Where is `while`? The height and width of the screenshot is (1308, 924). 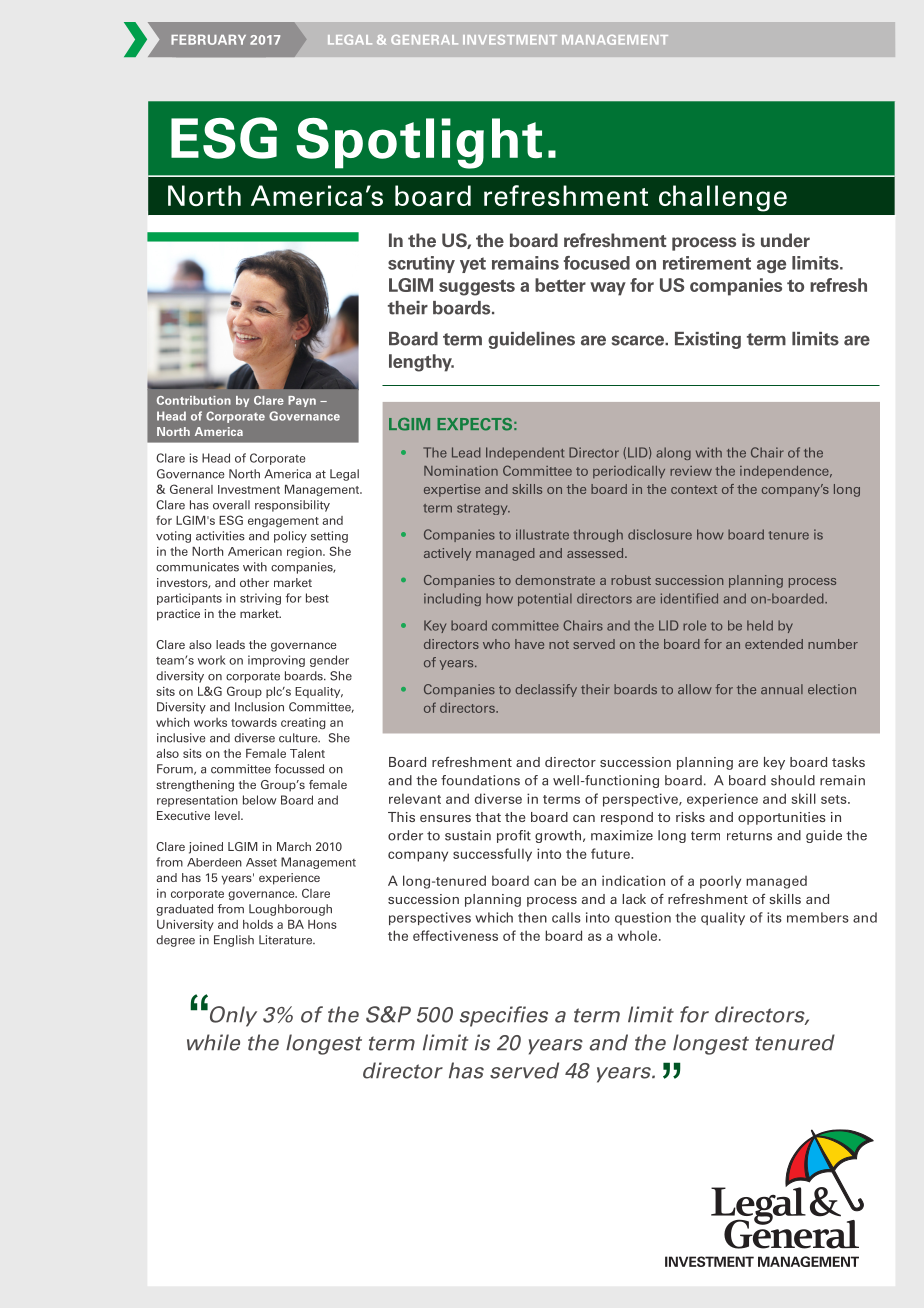
while is located at coordinates (213, 1042).
